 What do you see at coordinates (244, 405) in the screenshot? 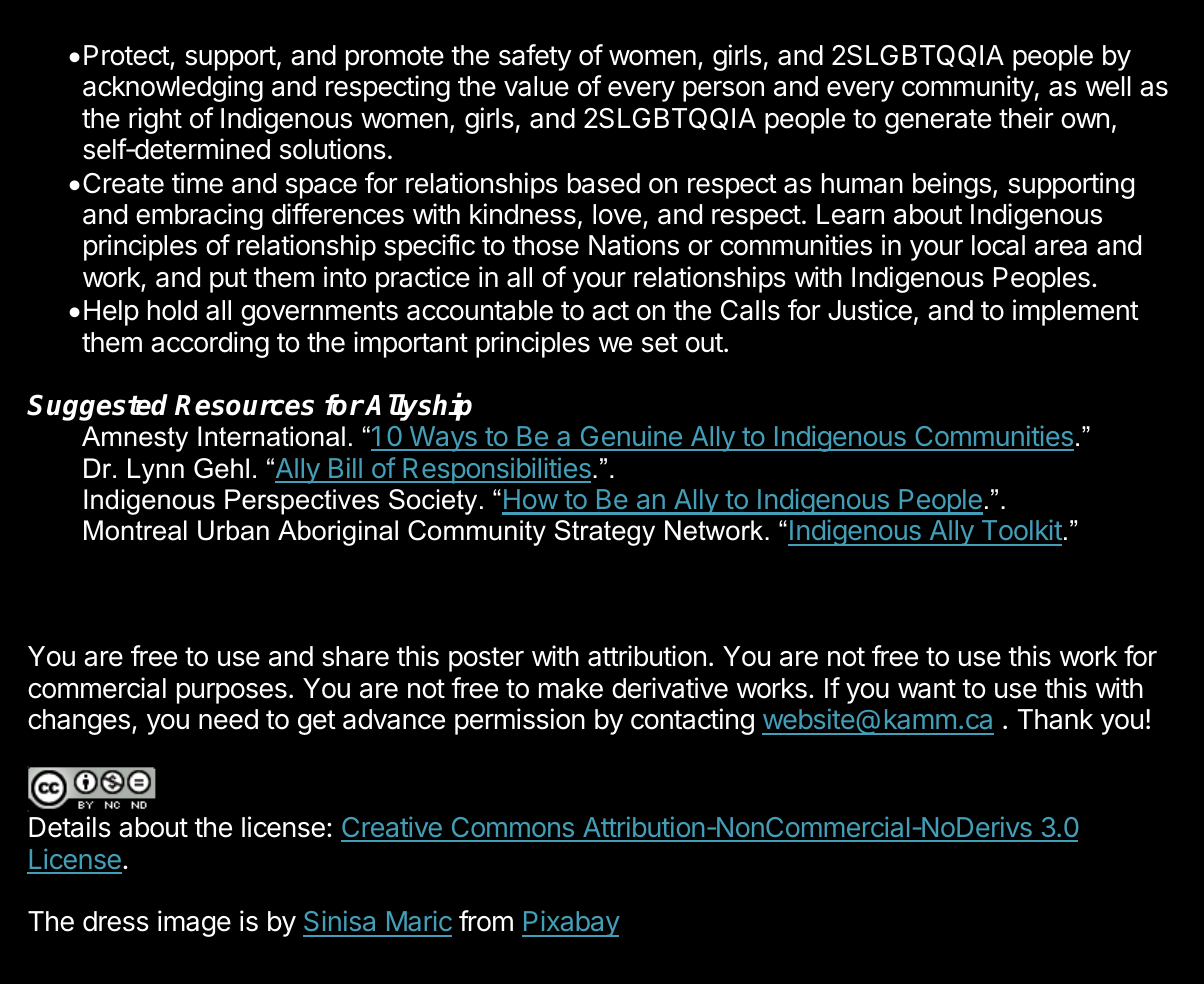
I see `Resources` at bounding box center [244, 405].
